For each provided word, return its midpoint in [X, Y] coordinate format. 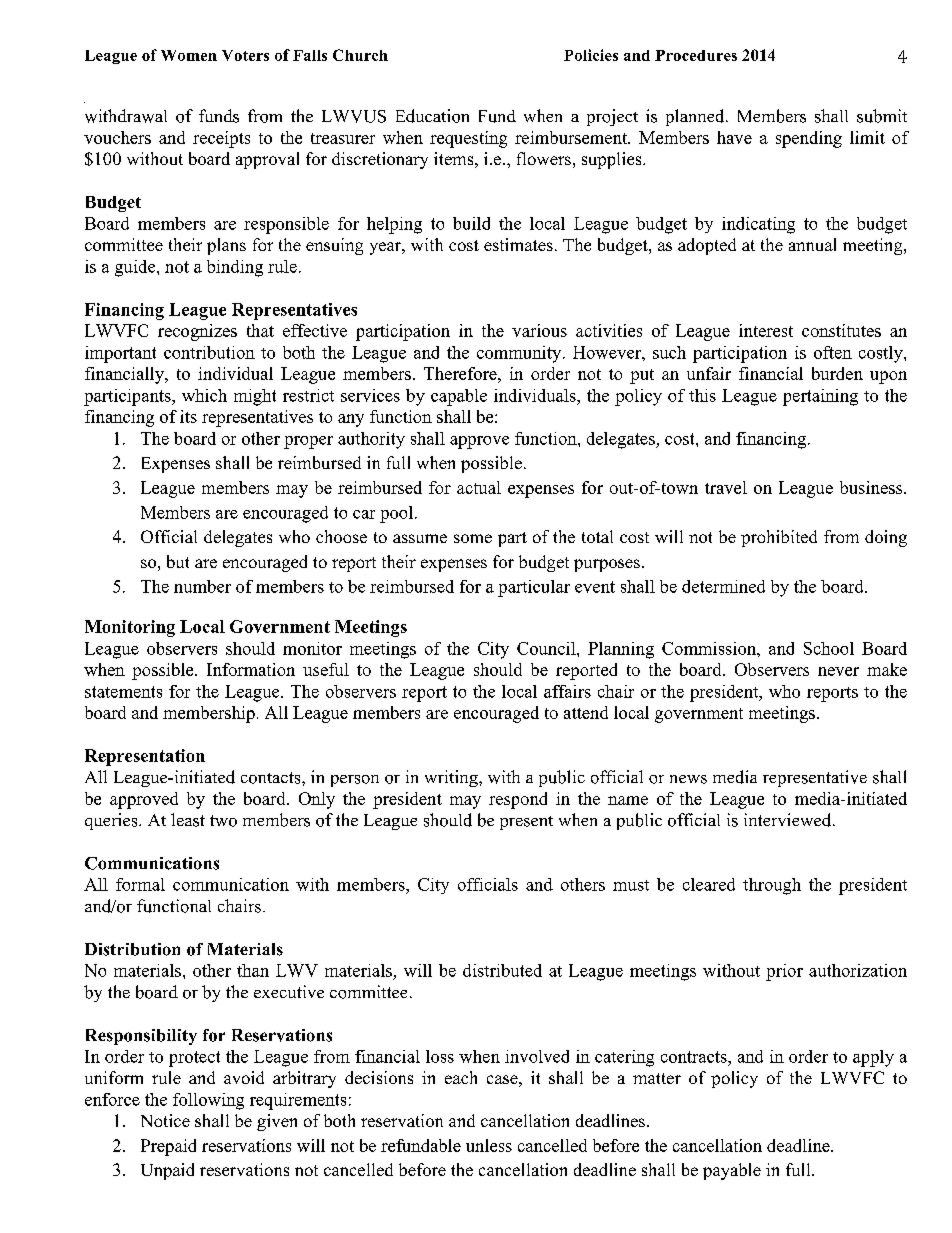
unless [489, 1145]
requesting [468, 139]
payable [732, 1171]
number [202, 586]
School [829, 648]
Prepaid [168, 1147]
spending [809, 139]
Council [547, 648]
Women [189, 55]
